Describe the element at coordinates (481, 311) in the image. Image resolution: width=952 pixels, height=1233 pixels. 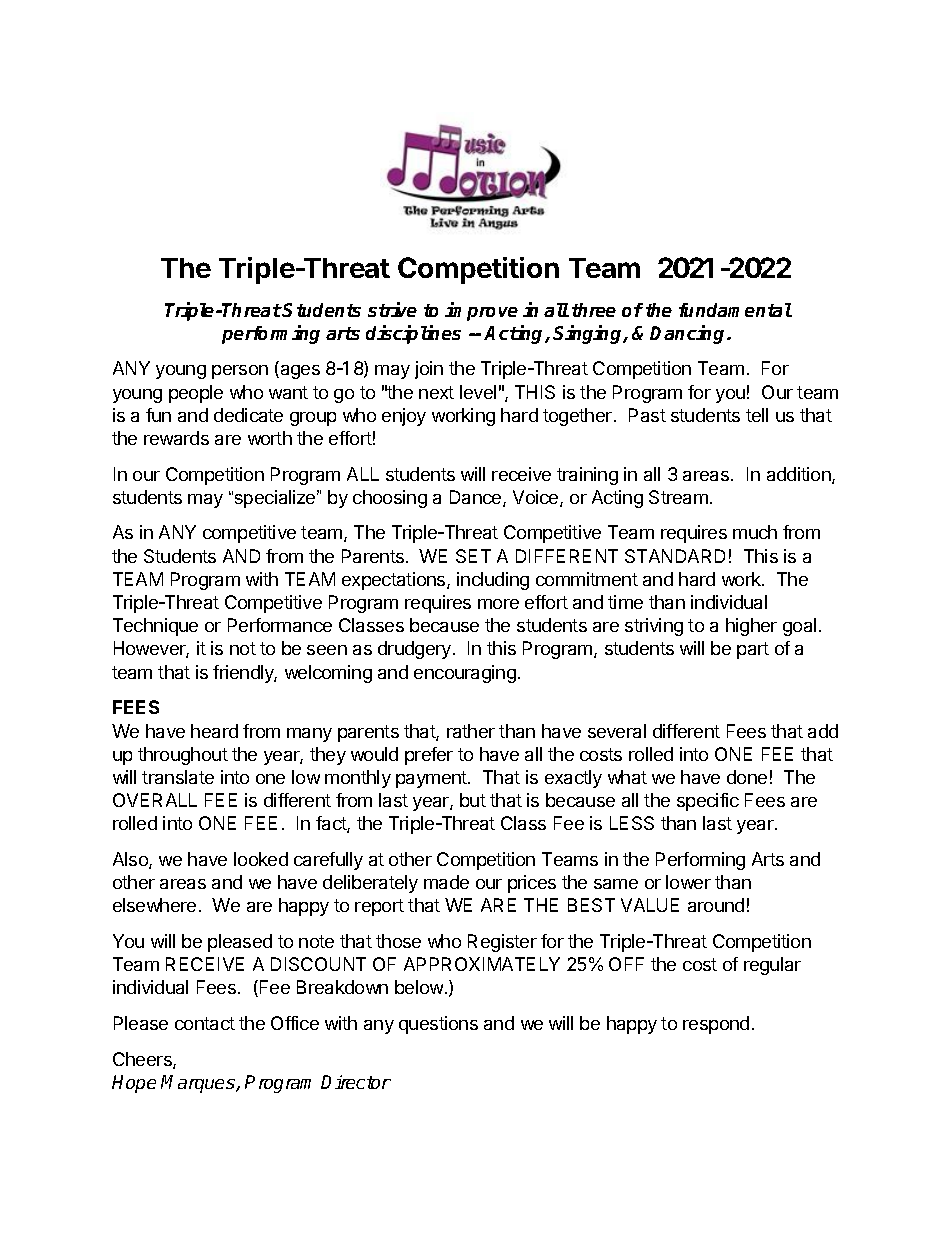
I see `improve` at that location.
